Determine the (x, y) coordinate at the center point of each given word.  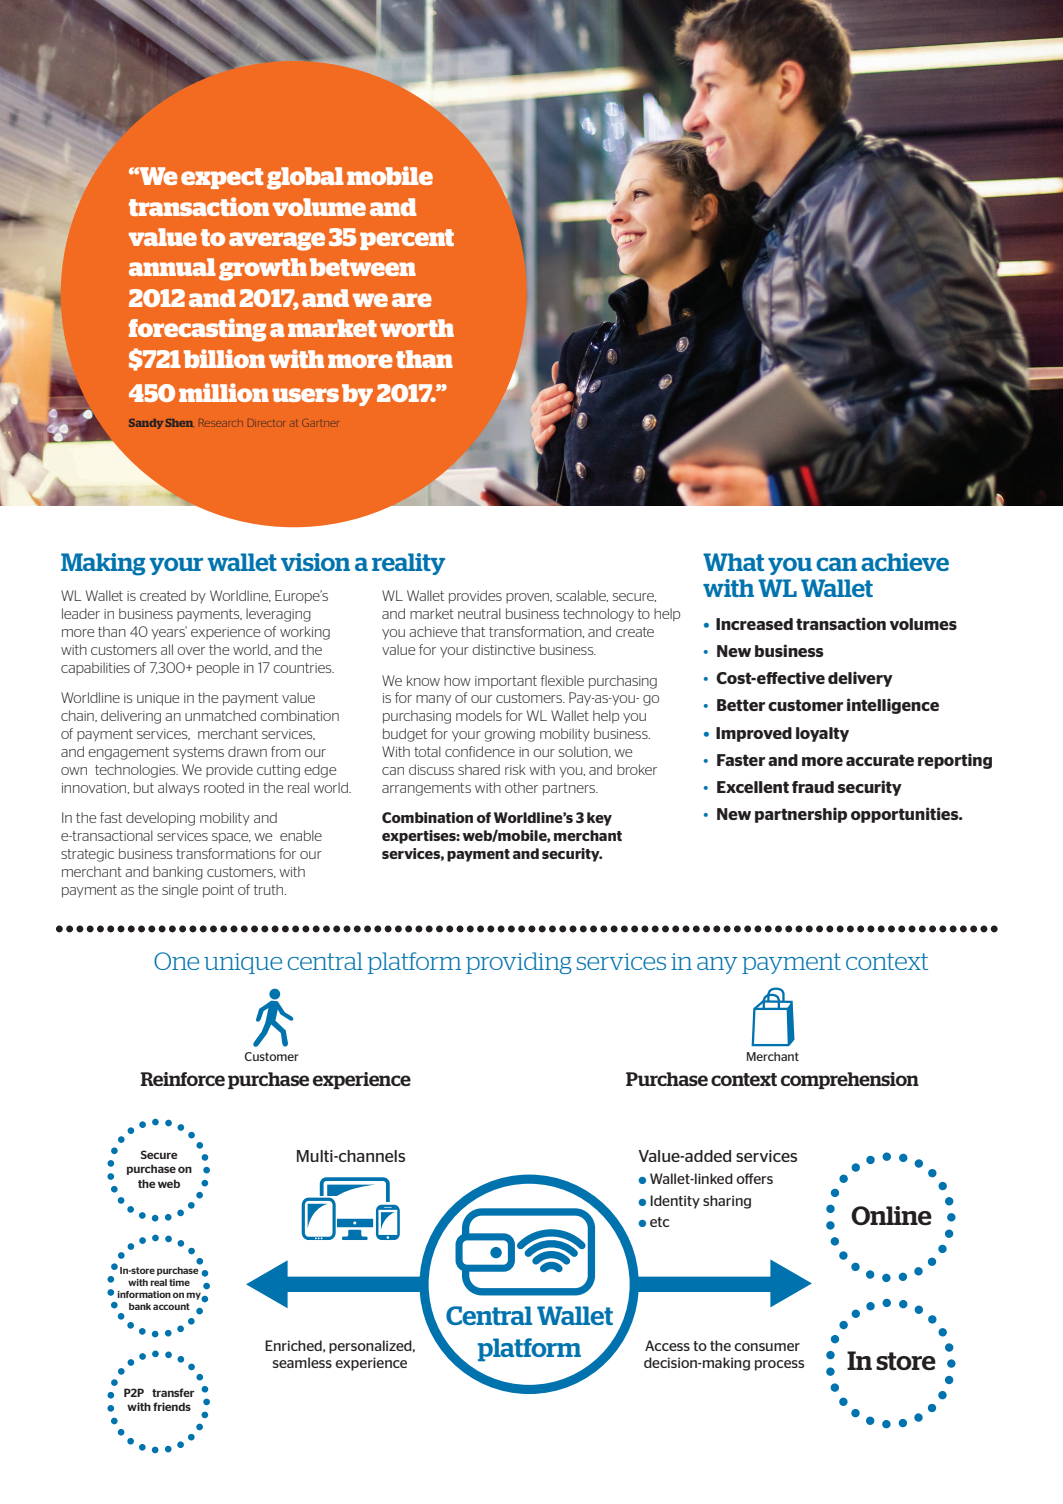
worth (417, 328)
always (179, 789)
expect (222, 178)
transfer (173, 1392)
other (521, 787)
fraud (813, 787)
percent (407, 239)
